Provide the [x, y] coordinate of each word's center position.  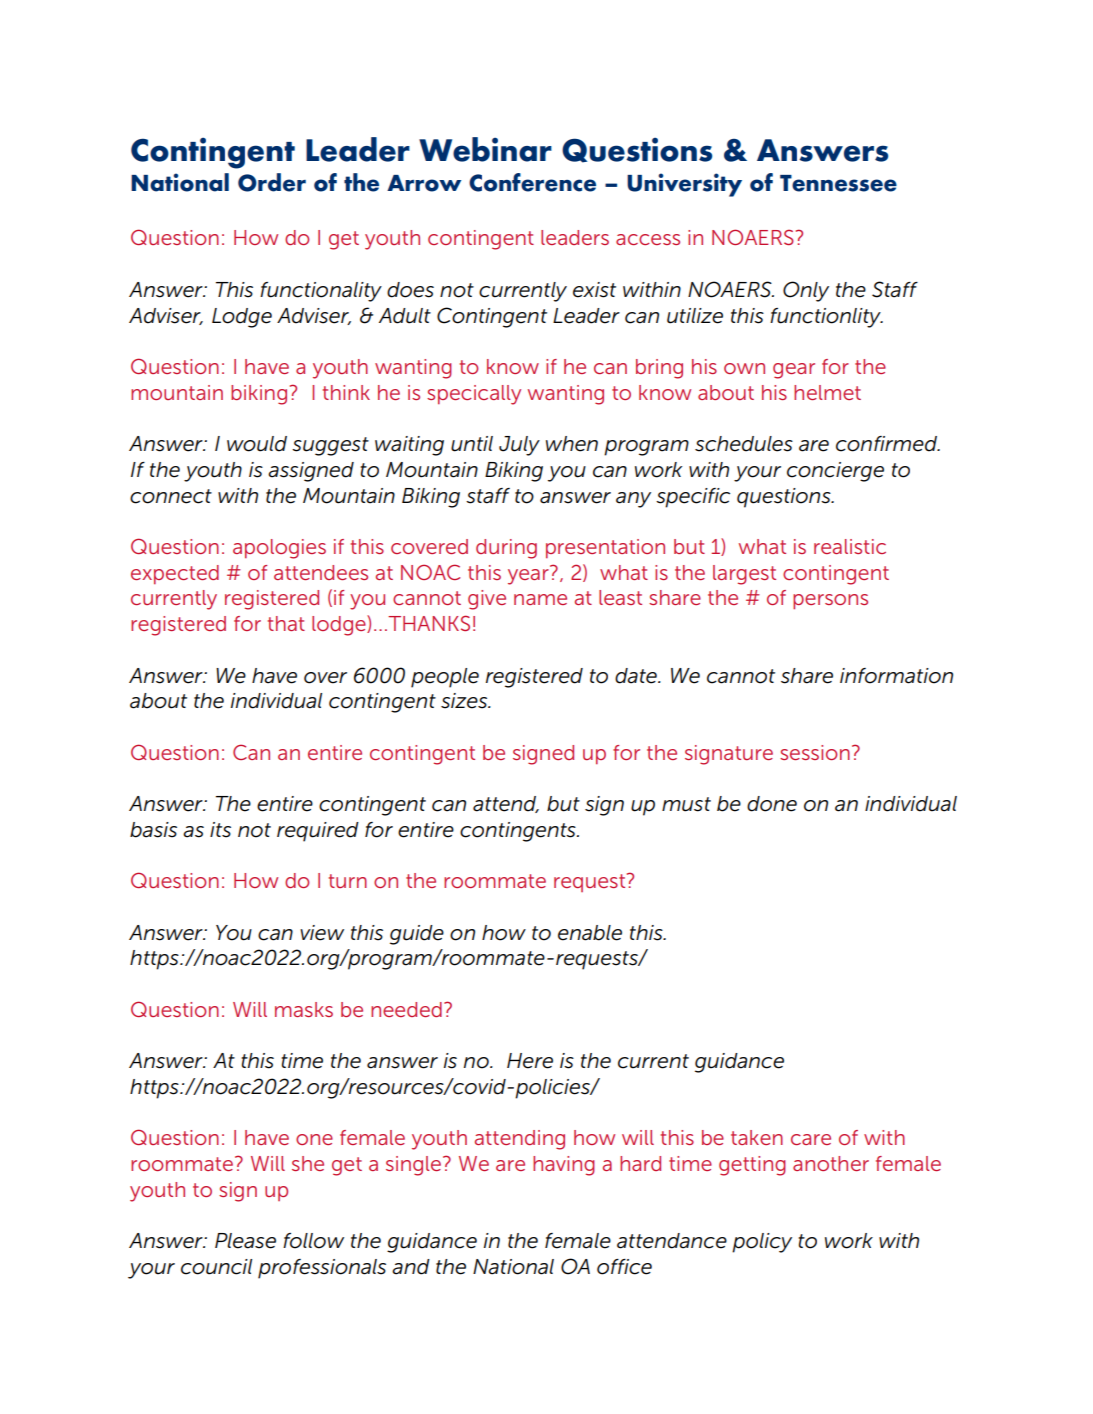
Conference [532, 182]
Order [272, 182]
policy [762, 1243]
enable [590, 933]
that [286, 623]
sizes [465, 701]
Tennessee [838, 183]
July [519, 446]
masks [304, 1009]
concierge [835, 472]
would [257, 444]
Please [245, 1241]
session [815, 752]
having [564, 1166]
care [811, 1139]
